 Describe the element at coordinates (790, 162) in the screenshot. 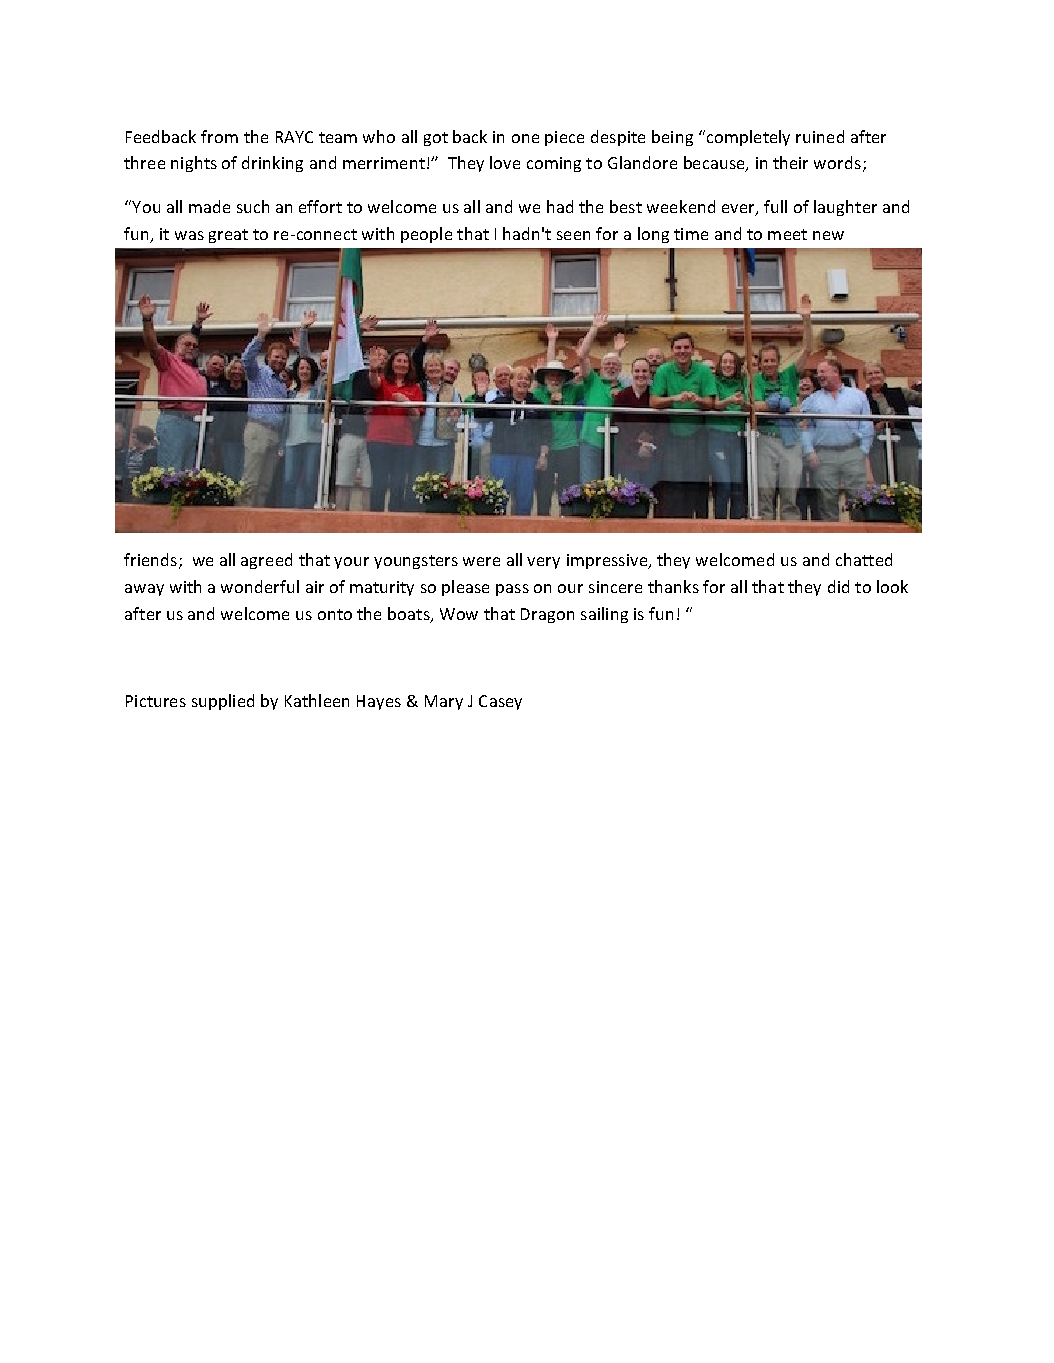

I see `their` at that location.
